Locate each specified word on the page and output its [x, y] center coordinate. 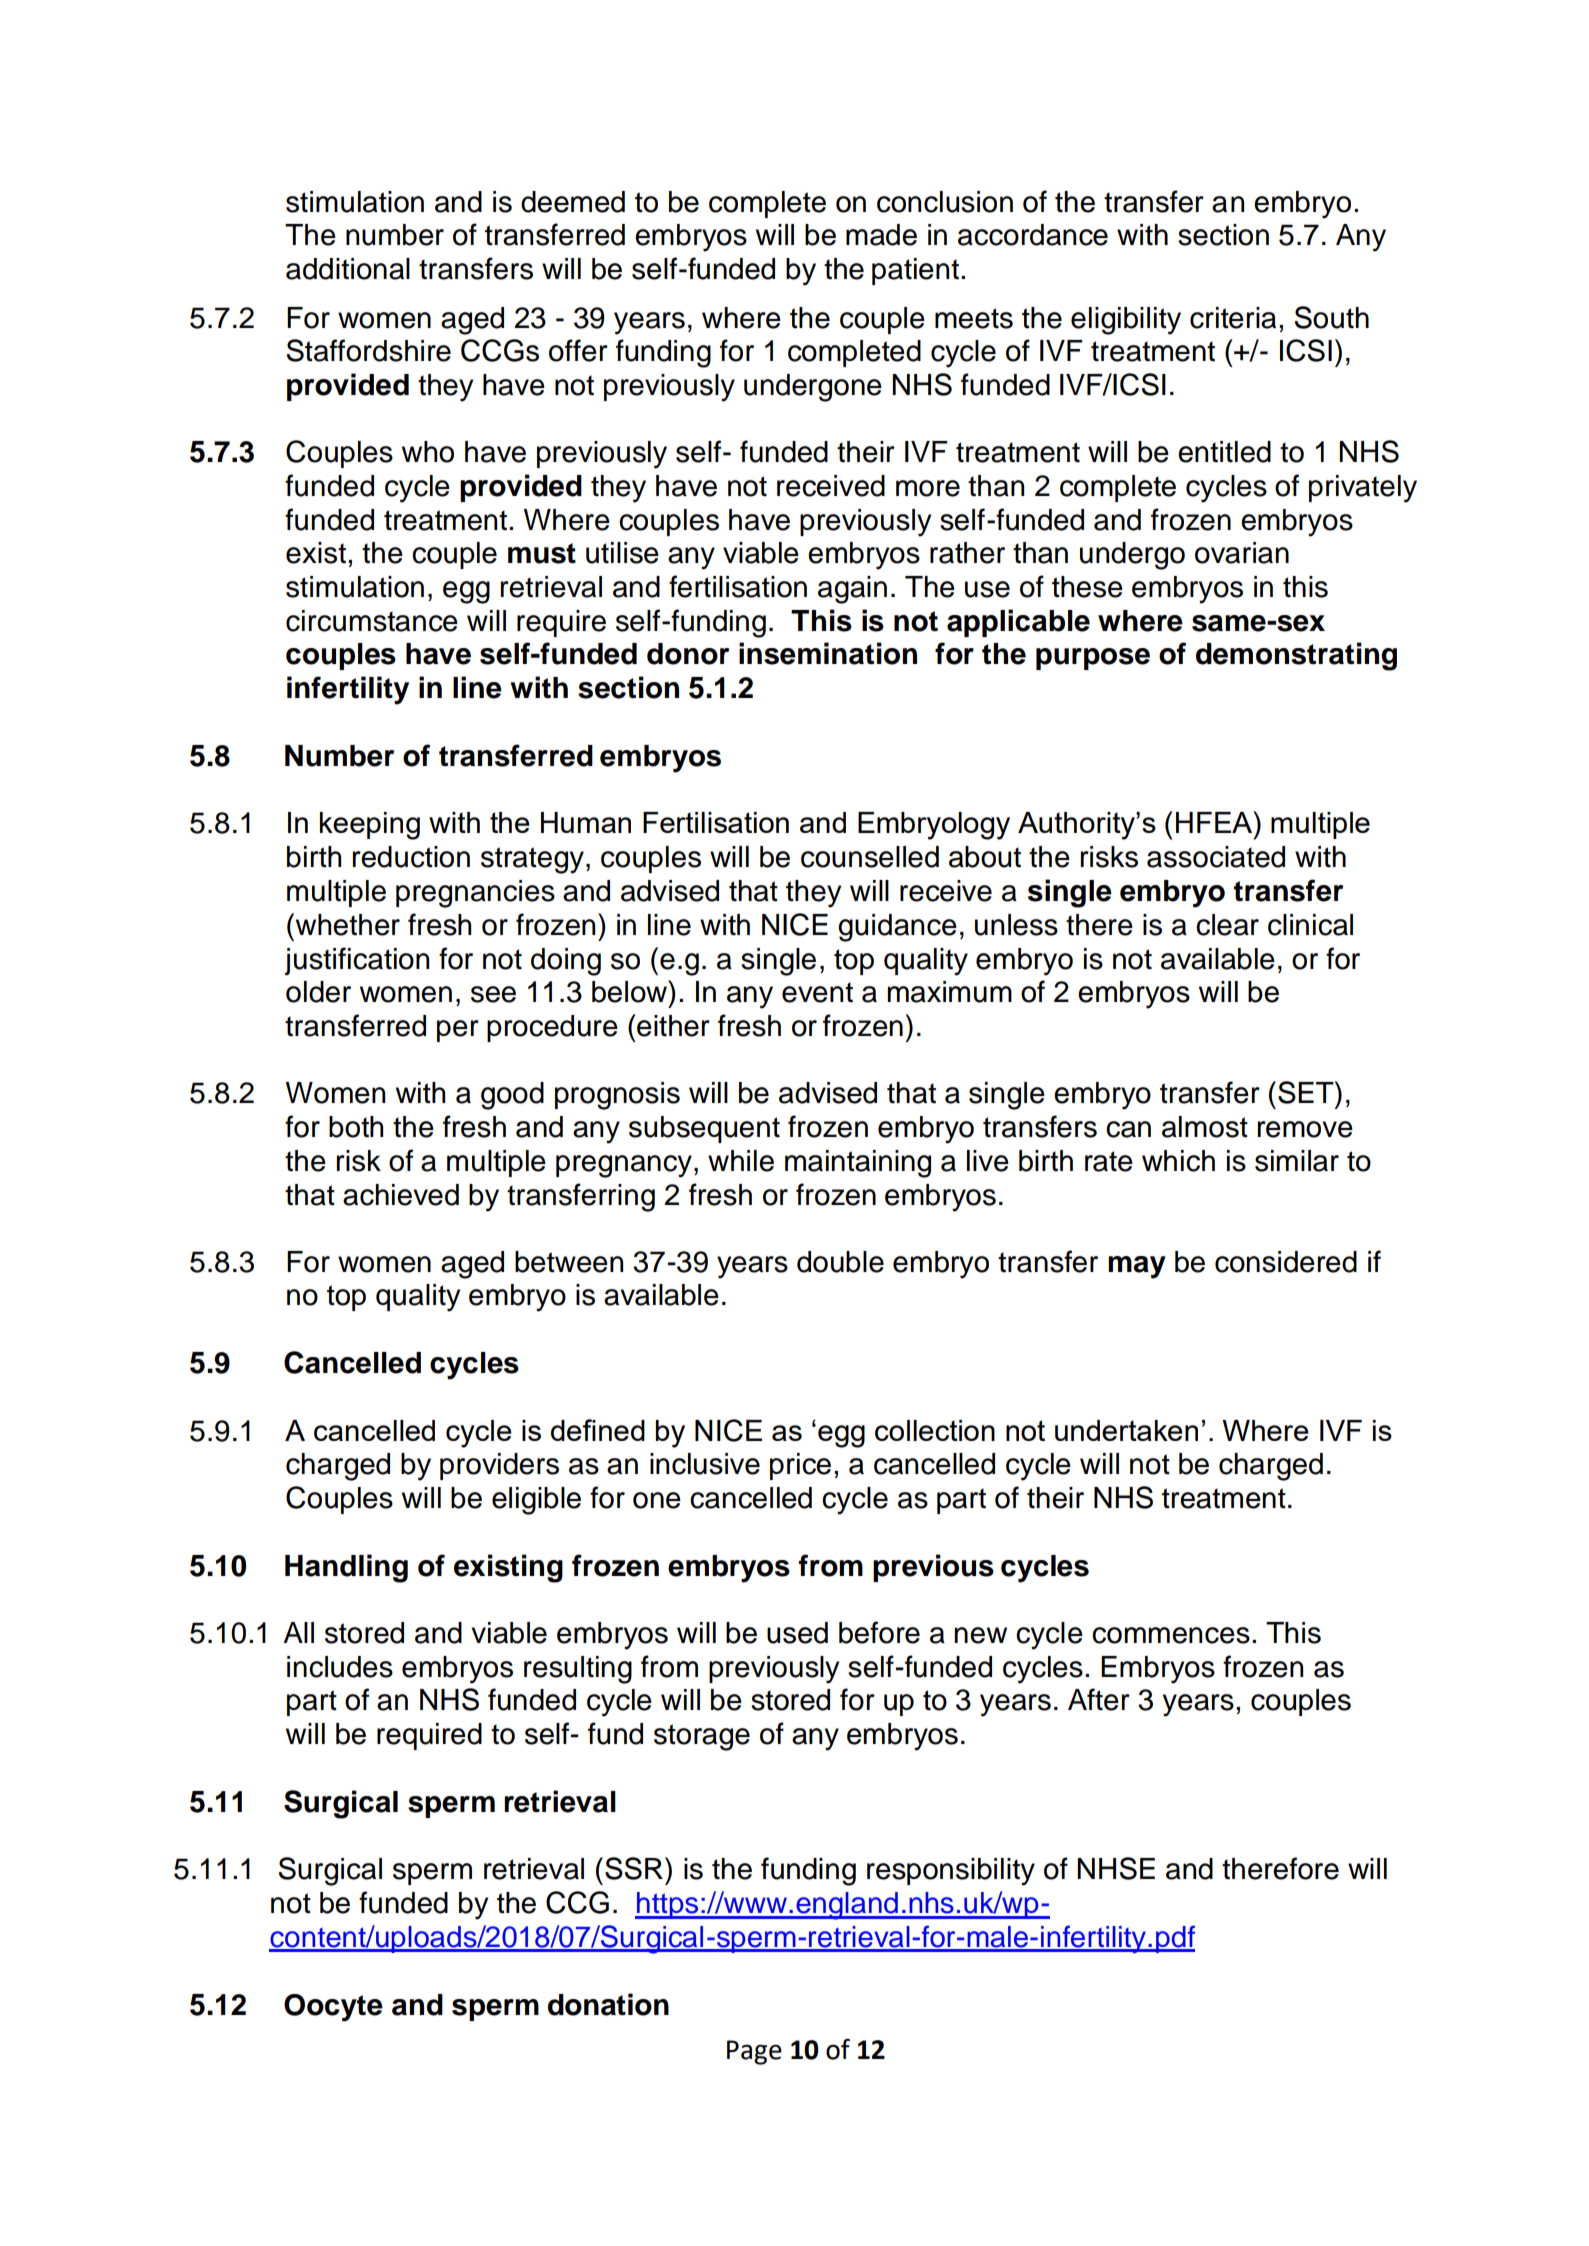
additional [348, 269]
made [881, 235]
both [356, 1127]
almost [1205, 1127]
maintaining [858, 1164]
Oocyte [333, 2008]
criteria [1233, 318]
